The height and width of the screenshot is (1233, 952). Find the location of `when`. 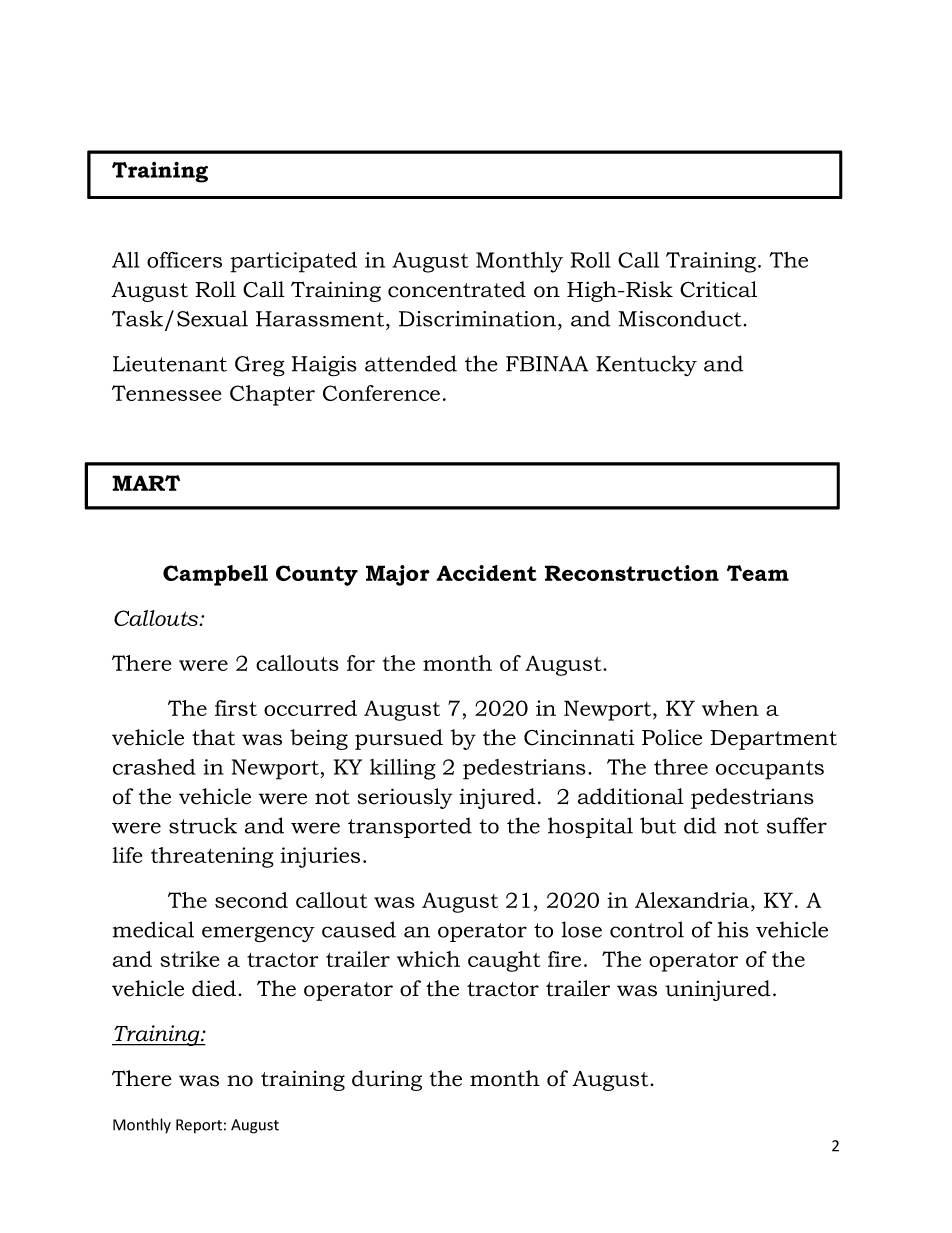

when is located at coordinates (730, 708).
